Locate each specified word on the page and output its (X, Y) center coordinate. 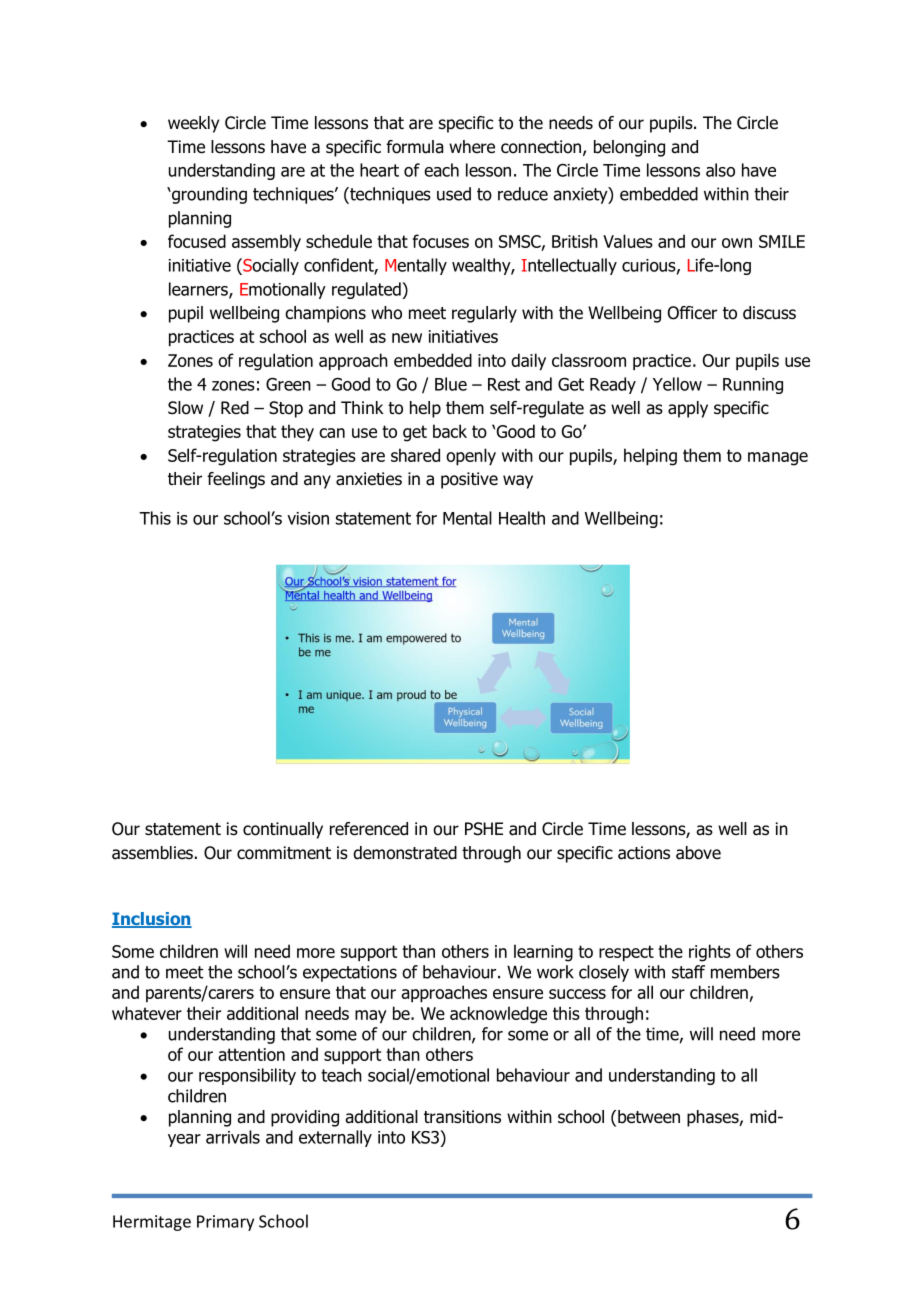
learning (543, 953)
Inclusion (152, 920)
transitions (462, 1117)
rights (710, 953)
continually (283, 830)
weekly (193, 124)
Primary (225, 1223)
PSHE (484, 829)
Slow (185, 408)
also (720, 170)
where (472, 147)
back (450, 431)
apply (688, 409)
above (698, 853)
